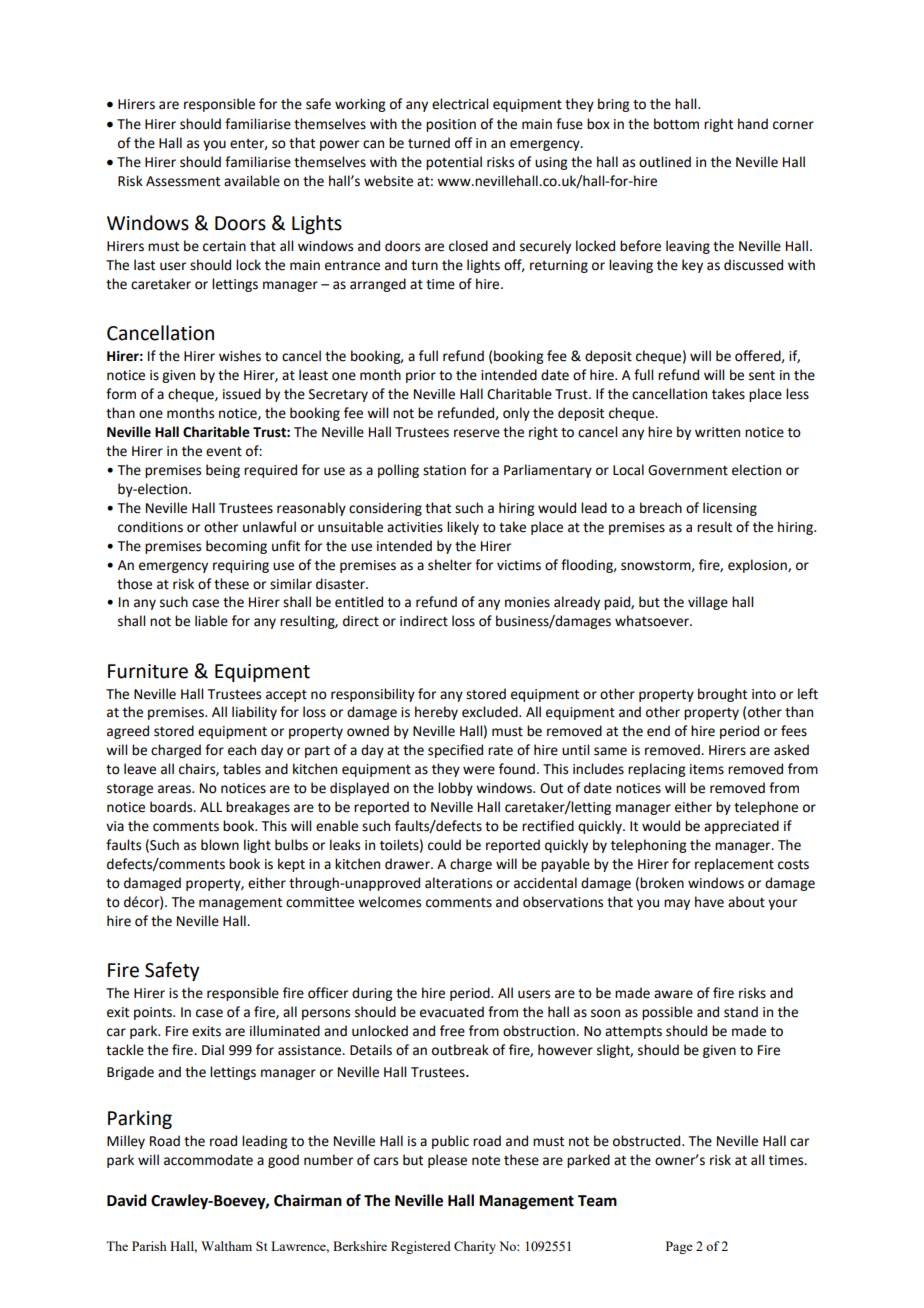  I want to click on being, so click(223, 471).
